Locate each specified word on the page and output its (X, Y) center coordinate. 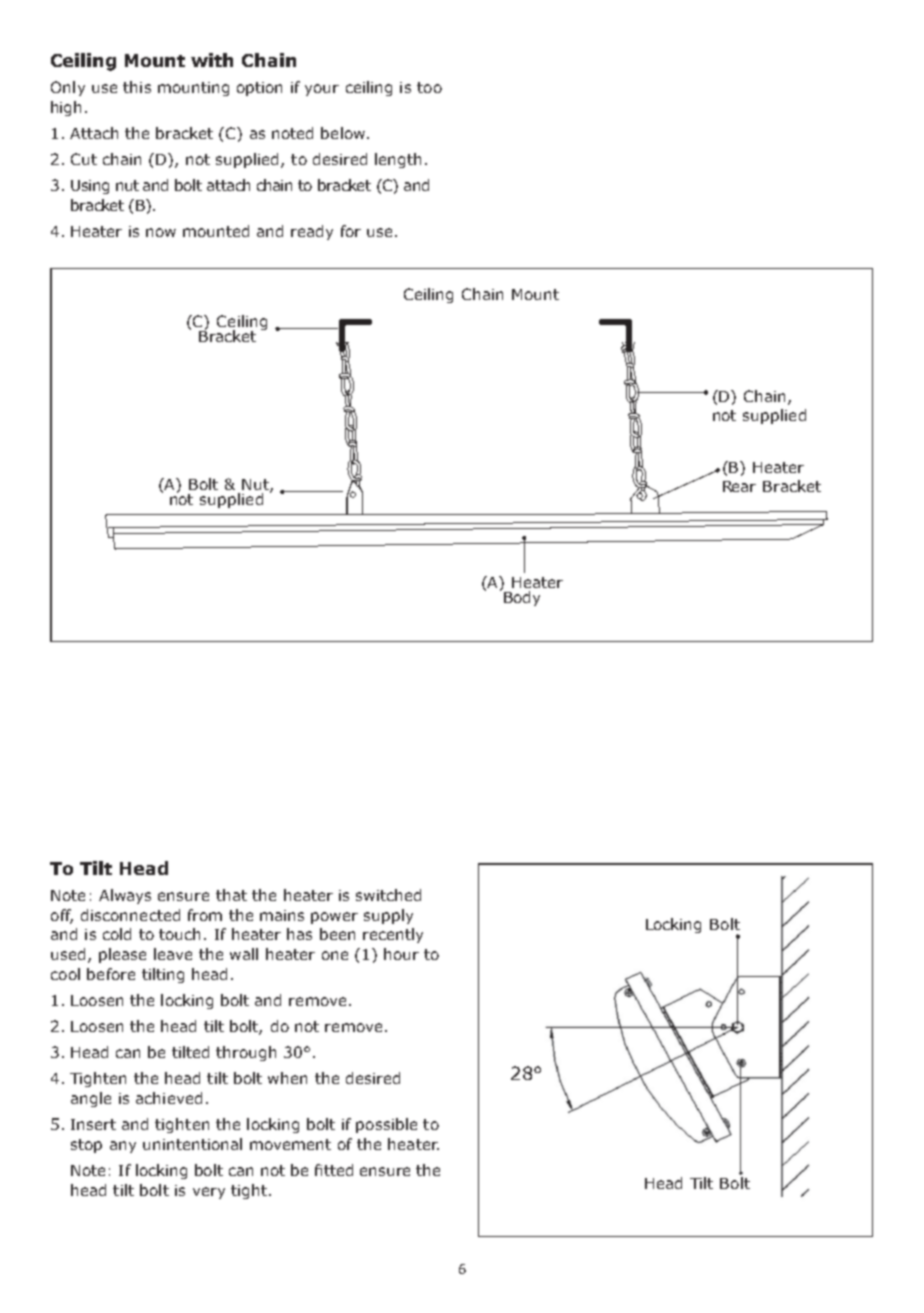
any (123, 1147)
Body (522, 598)
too (429, 87)
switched (388, 895)
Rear (739, 486)
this (137, 87)
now (161, 232)
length (398, 160)
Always (125, 896)
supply (388, 916)
